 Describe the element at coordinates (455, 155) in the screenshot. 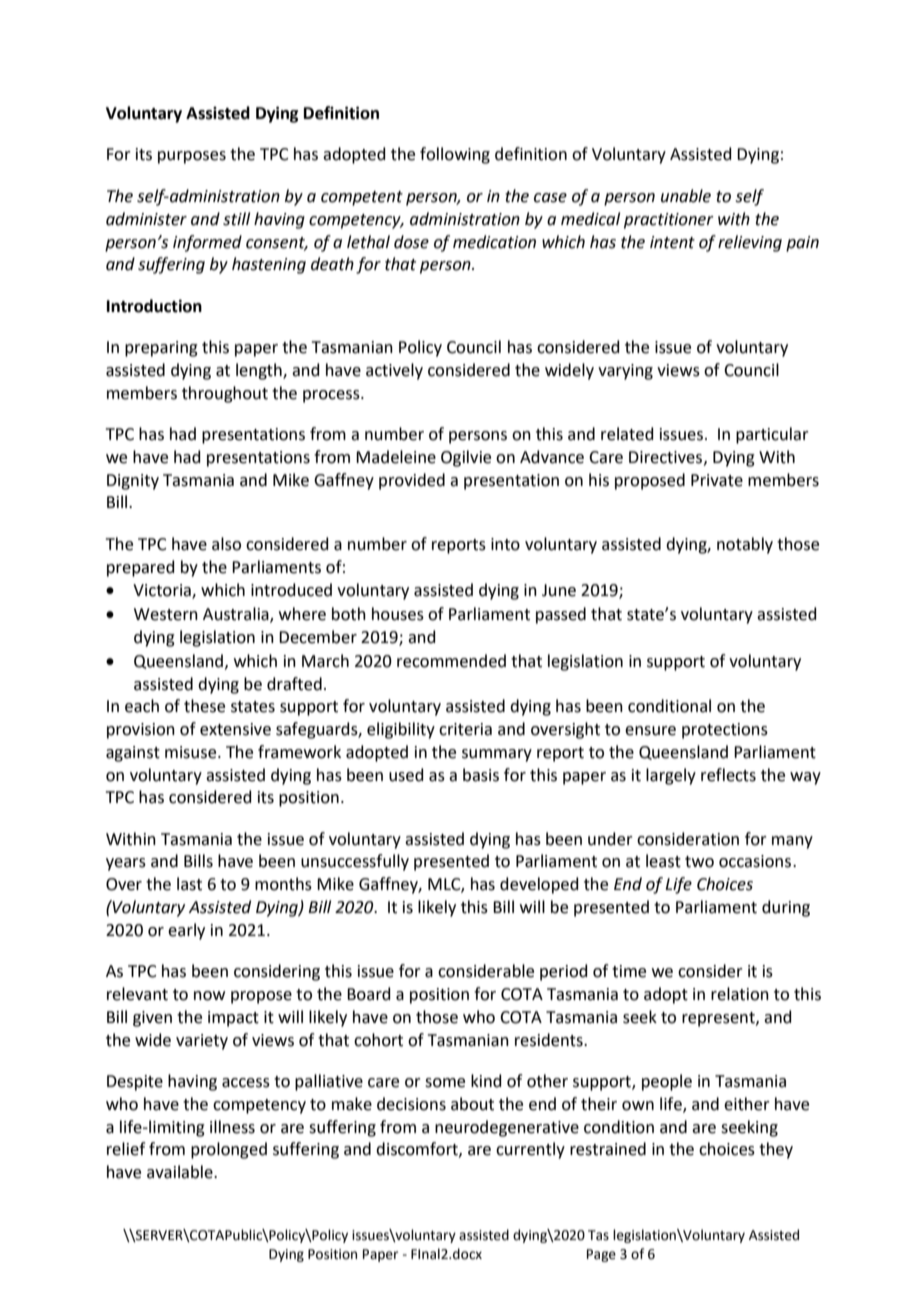

I see `following` at that location.
